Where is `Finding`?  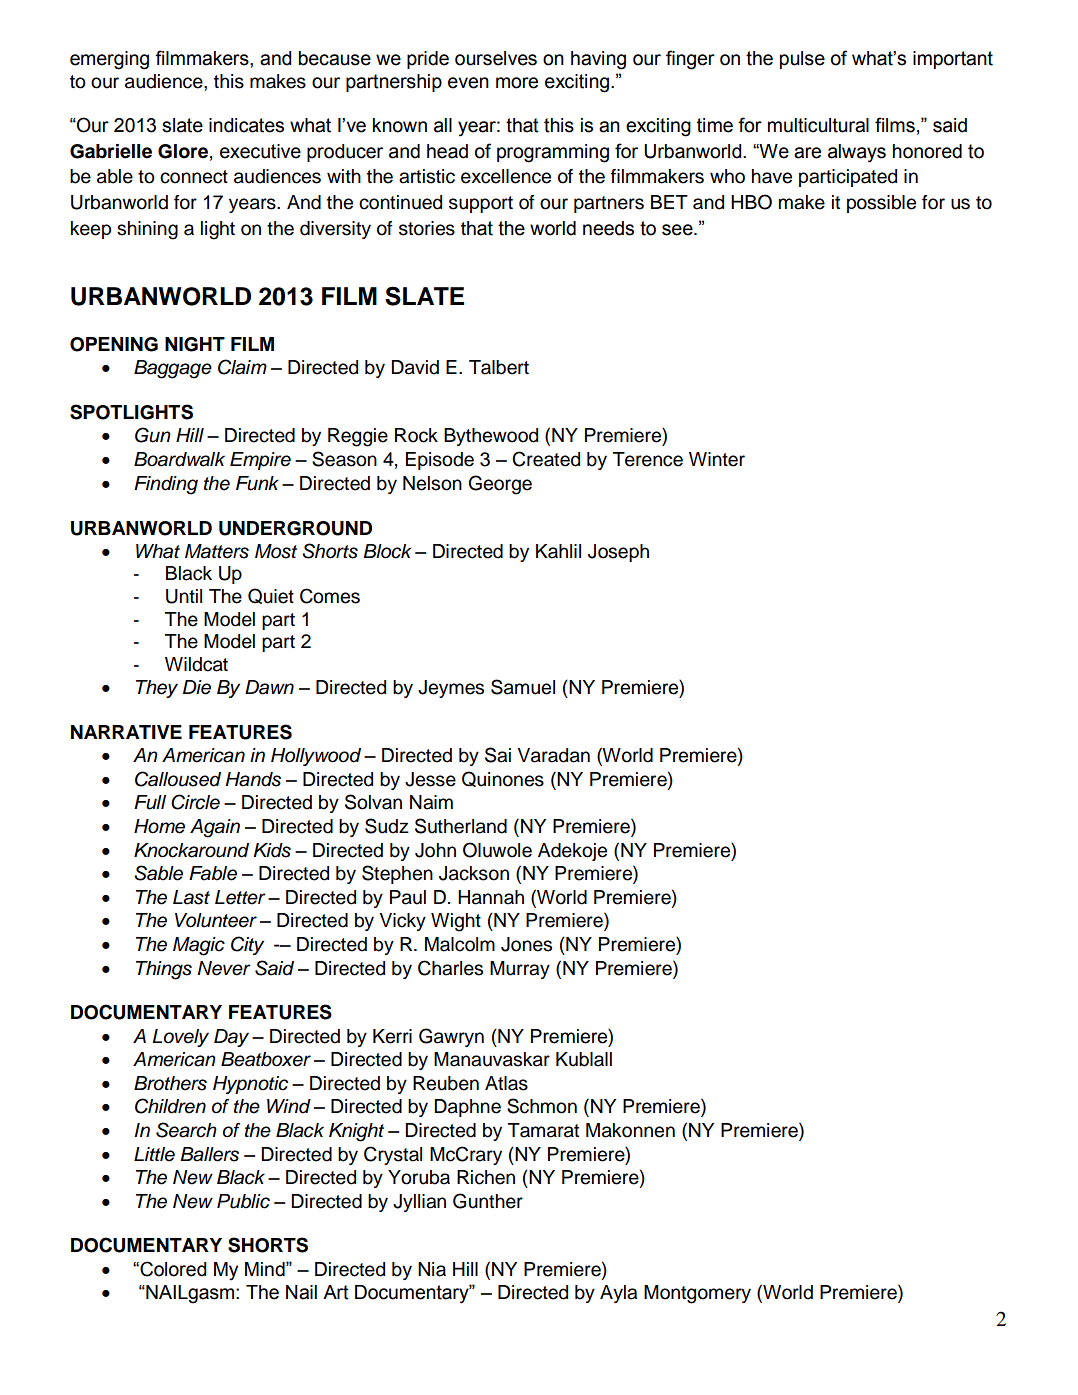
Finding is located at coordinates (166, 485).
